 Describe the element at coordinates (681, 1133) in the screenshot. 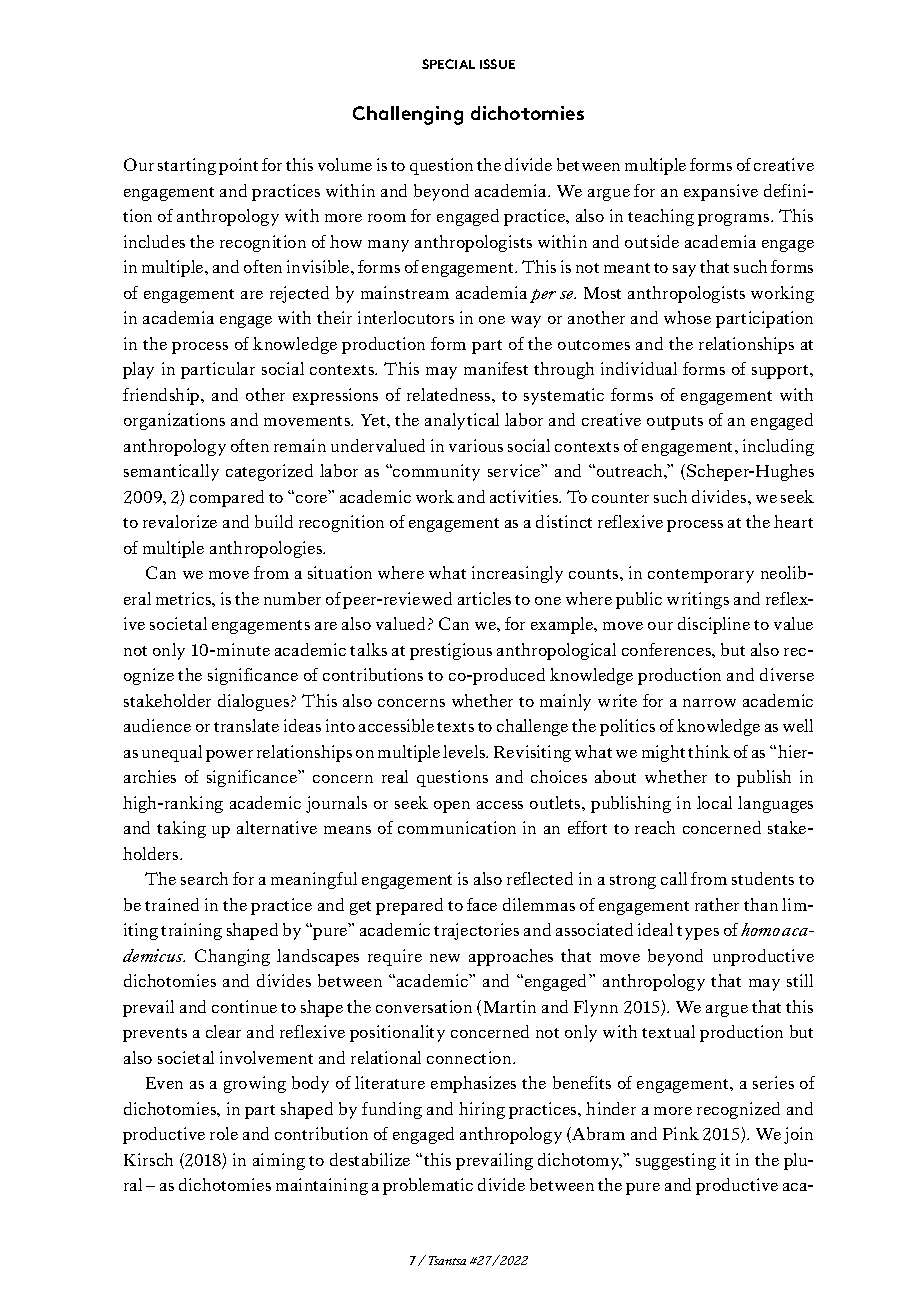

I see `Pink` at that location.
